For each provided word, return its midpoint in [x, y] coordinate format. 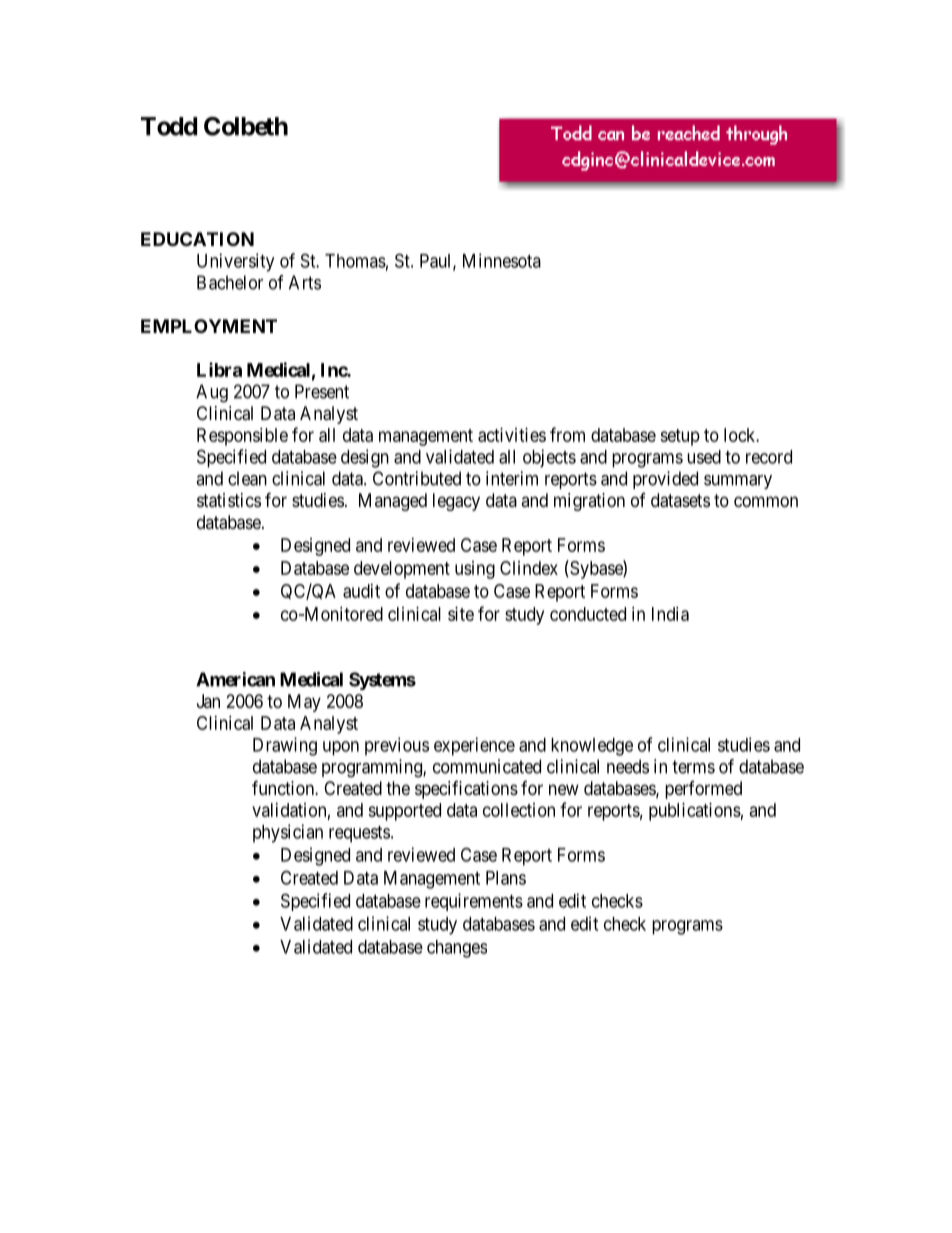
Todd [169, 126]
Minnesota [502, 260]
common [766, 501]
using [475, 570]
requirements [474, 902]
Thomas [355, 261]
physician [288, 833]
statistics [229, 500]
